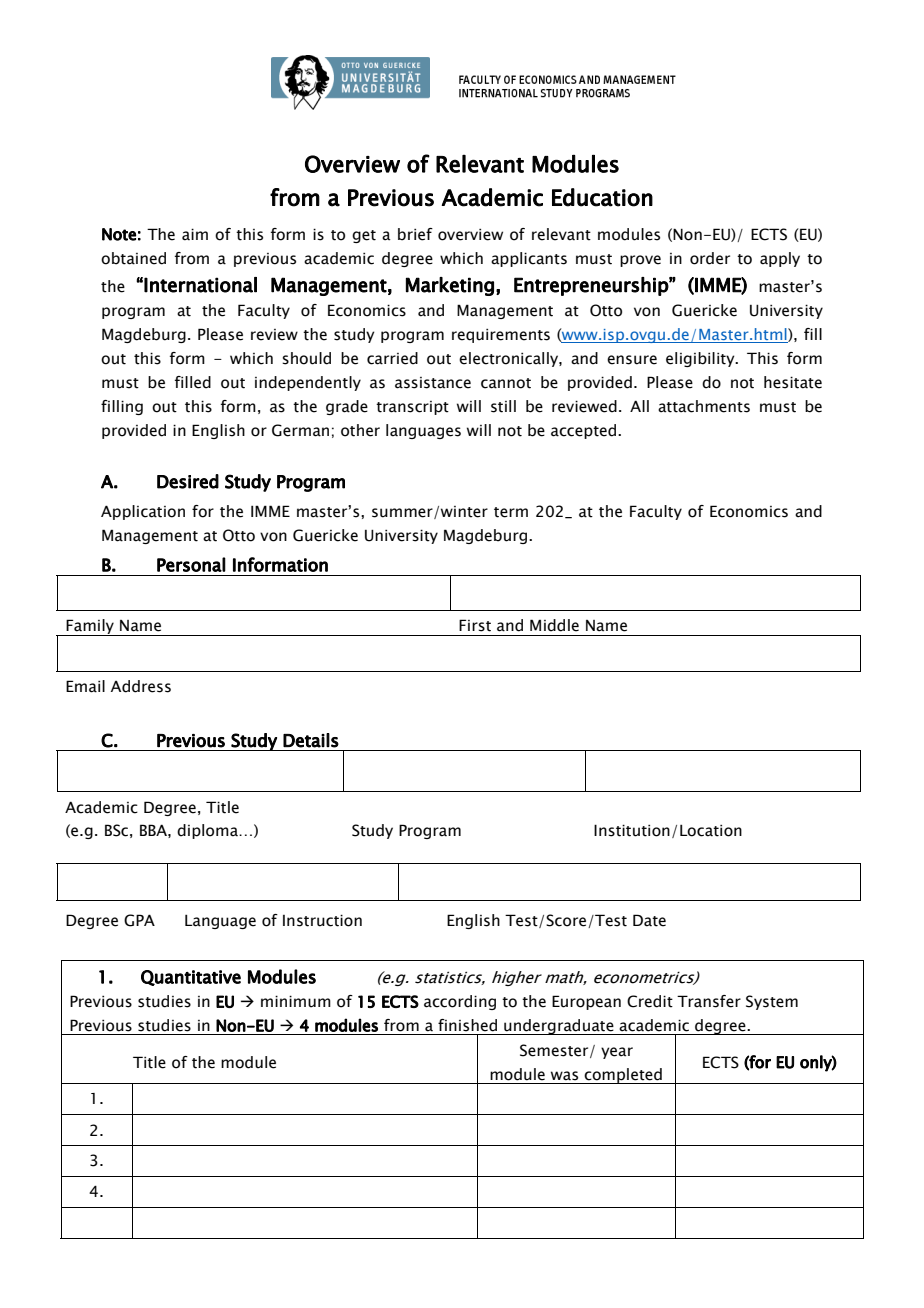  I want to click on transcript, so click(412, 408).
